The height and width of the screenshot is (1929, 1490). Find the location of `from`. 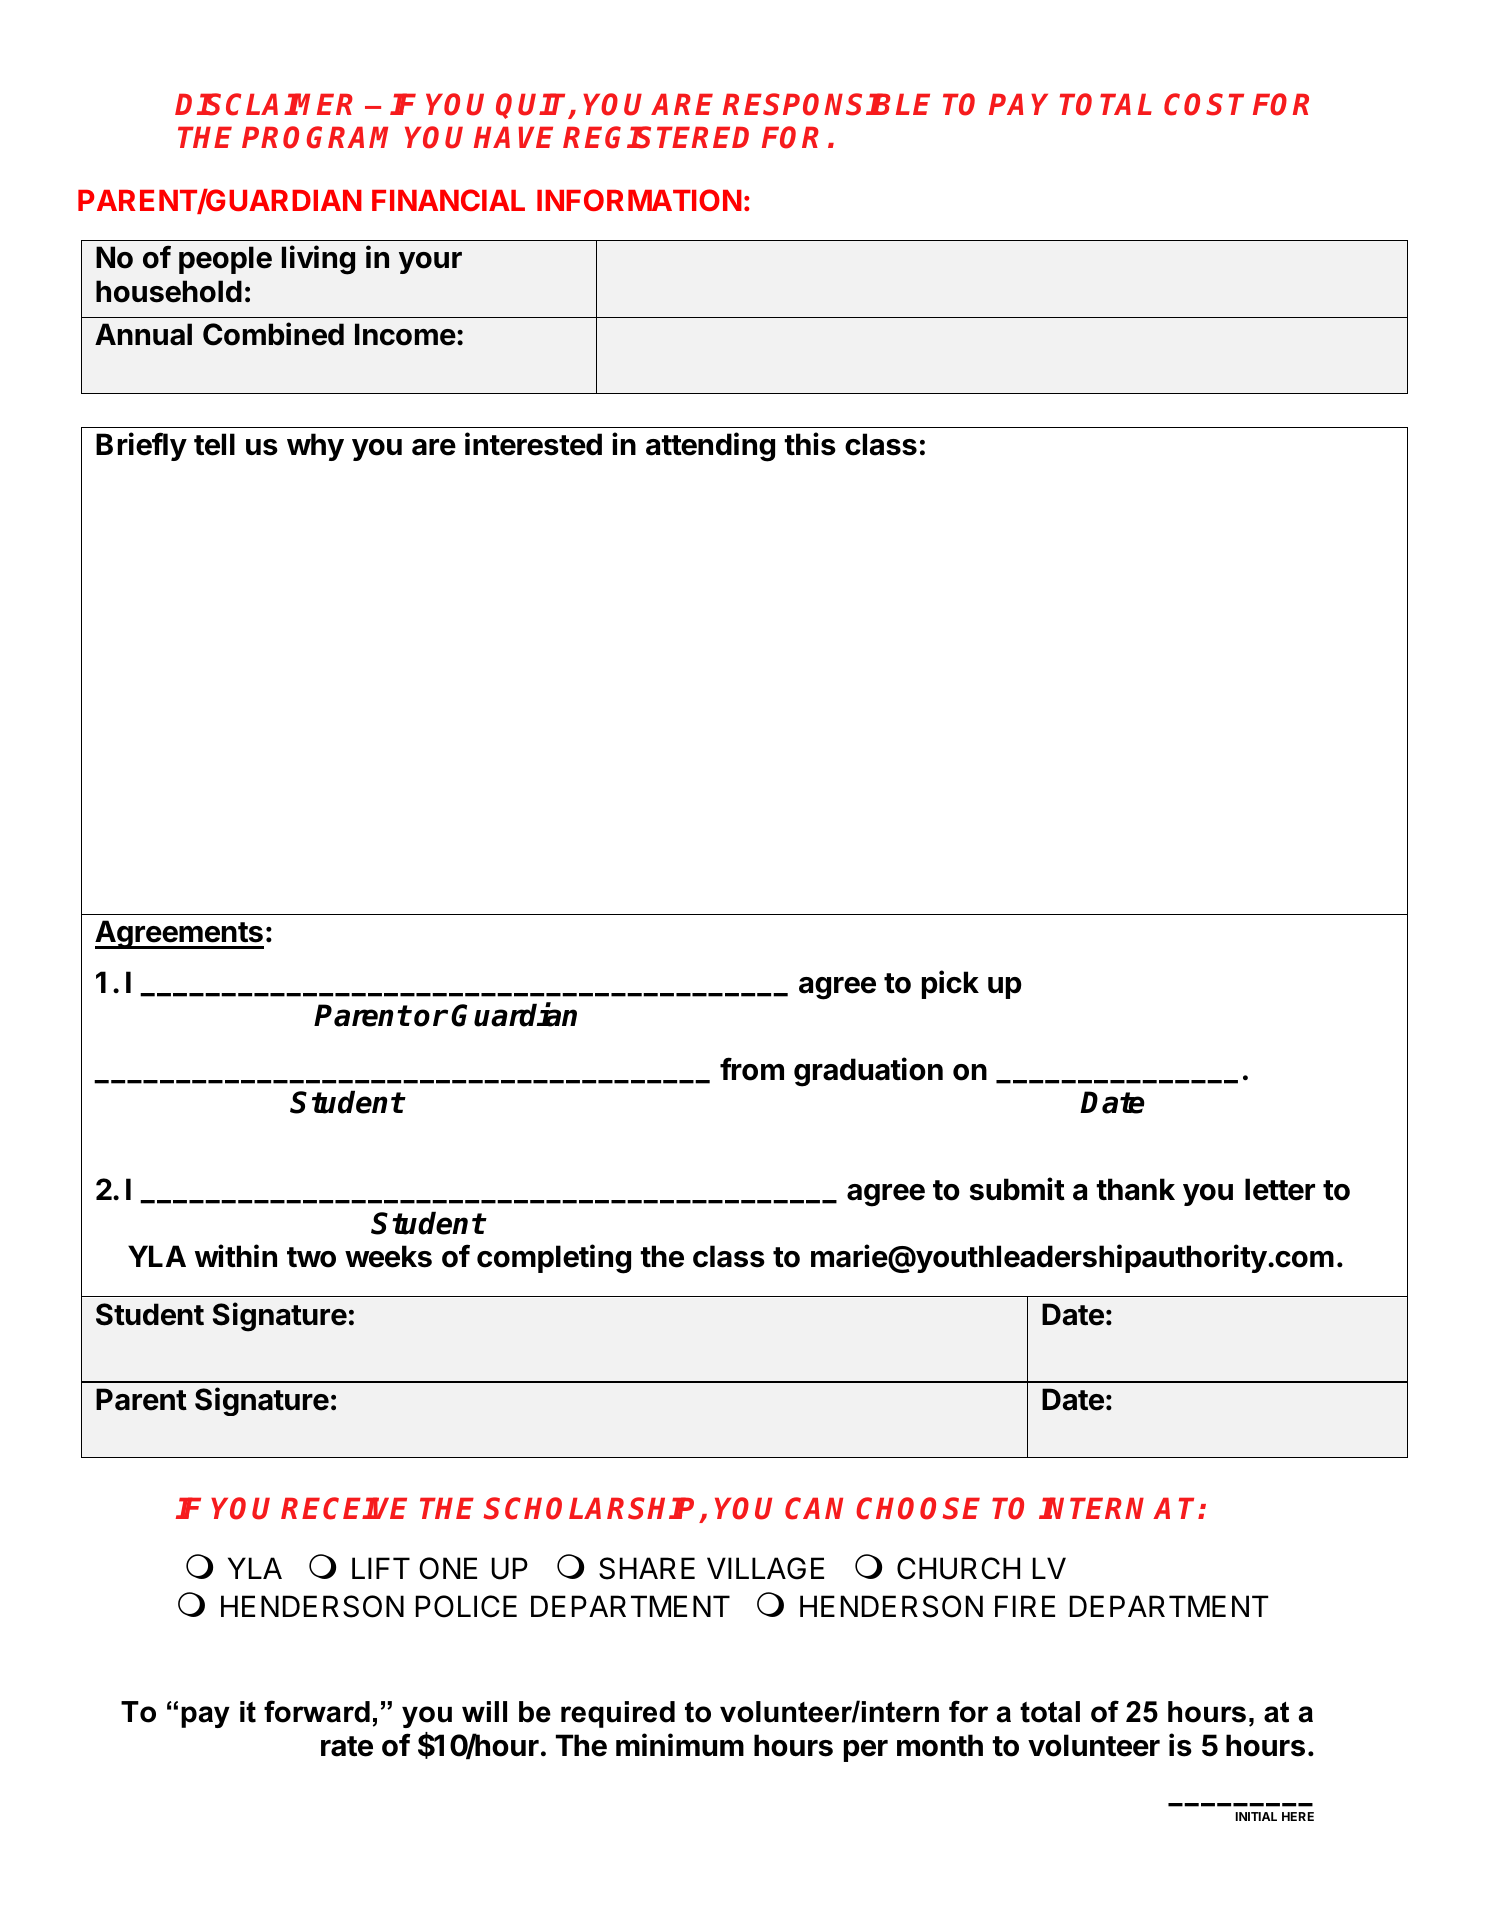

from is located at coordinates (752, 1069).
